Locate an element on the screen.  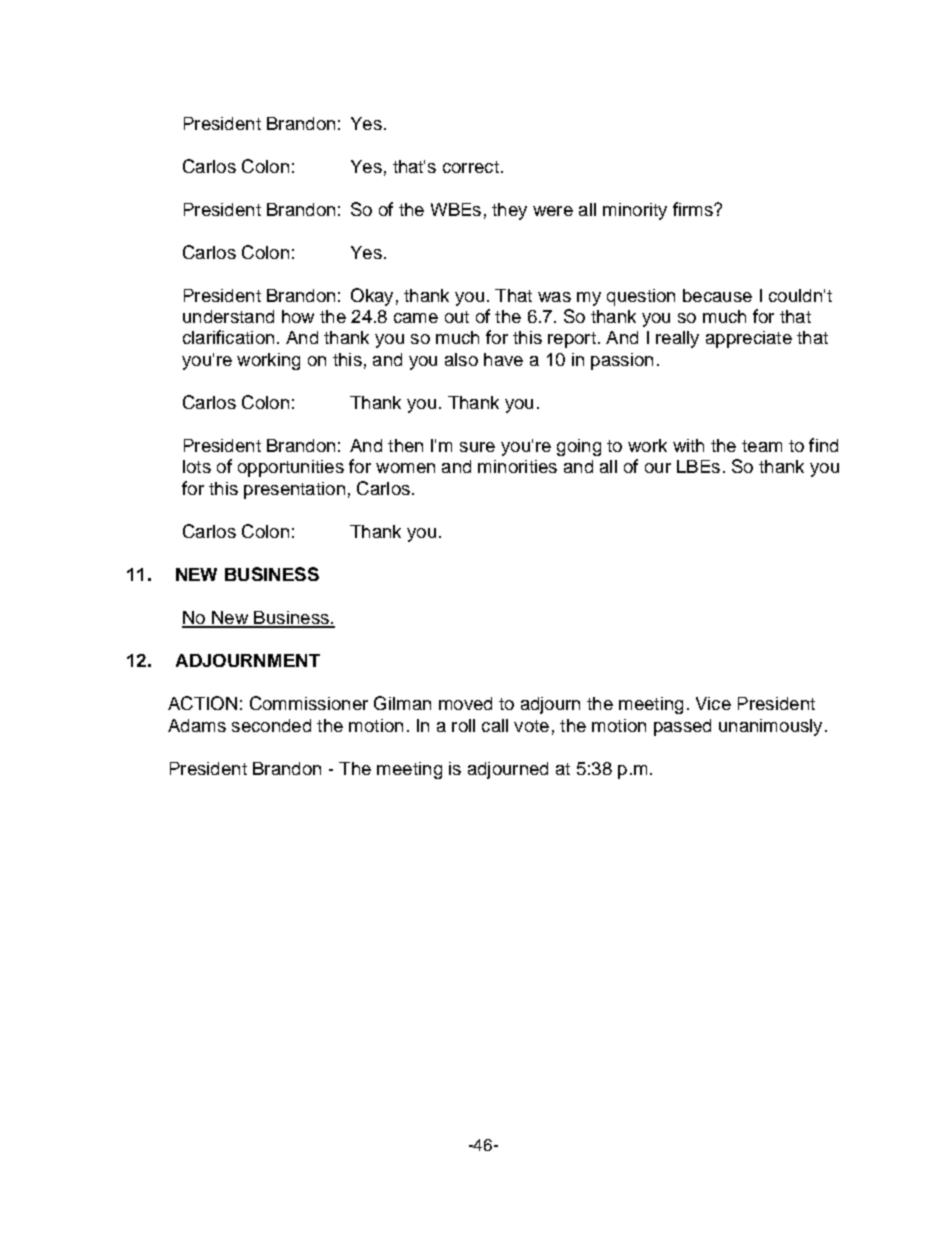
call is located at coordinates (495, 725).
